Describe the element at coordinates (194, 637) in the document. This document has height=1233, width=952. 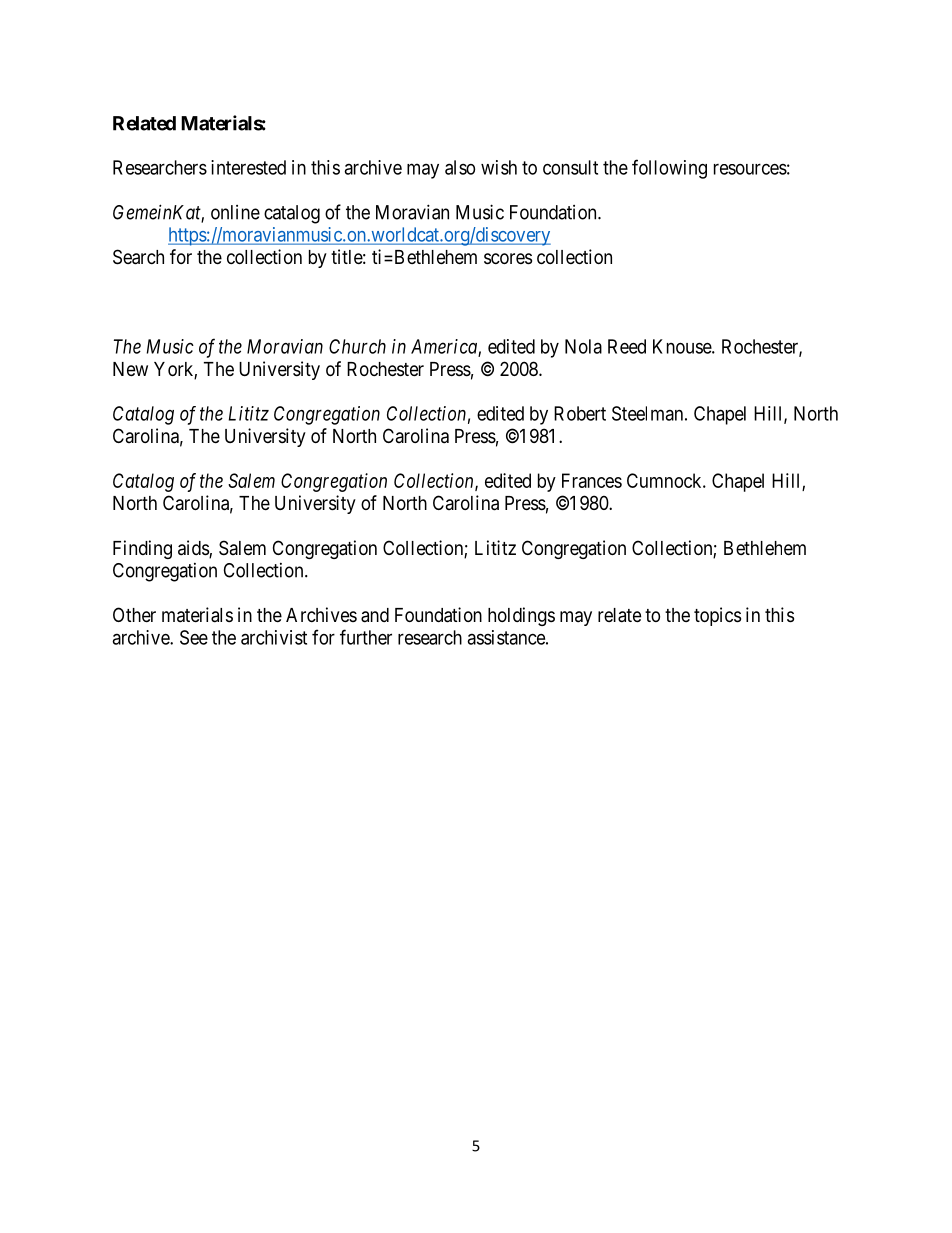
I see `See` at that location.
